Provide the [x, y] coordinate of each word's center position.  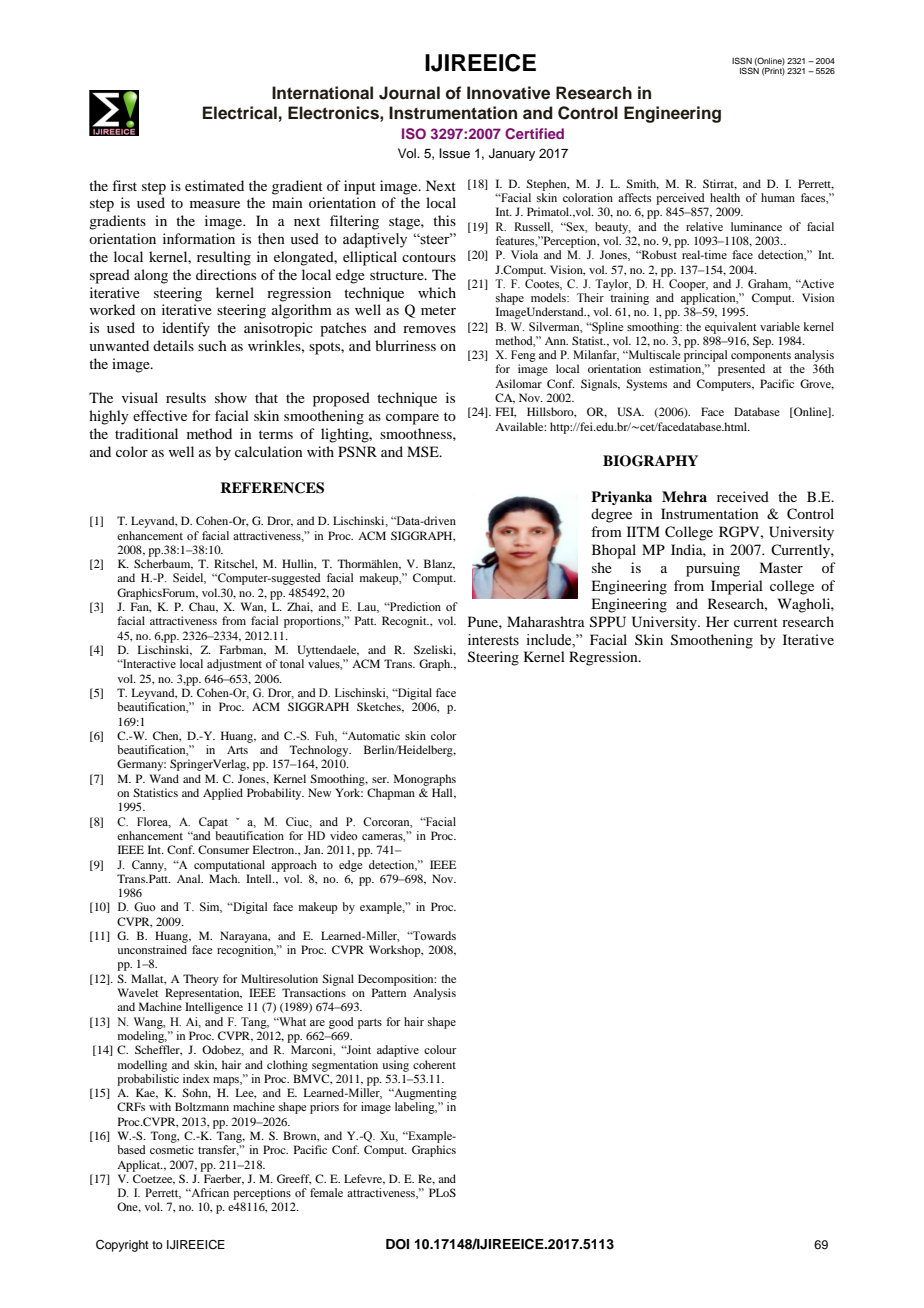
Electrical [240, 113]
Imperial [737, 587]
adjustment [234, 665]
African [209, 1192]
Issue [454, 153]
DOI [397, 1244]
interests [493, 640]
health [725, 197]
